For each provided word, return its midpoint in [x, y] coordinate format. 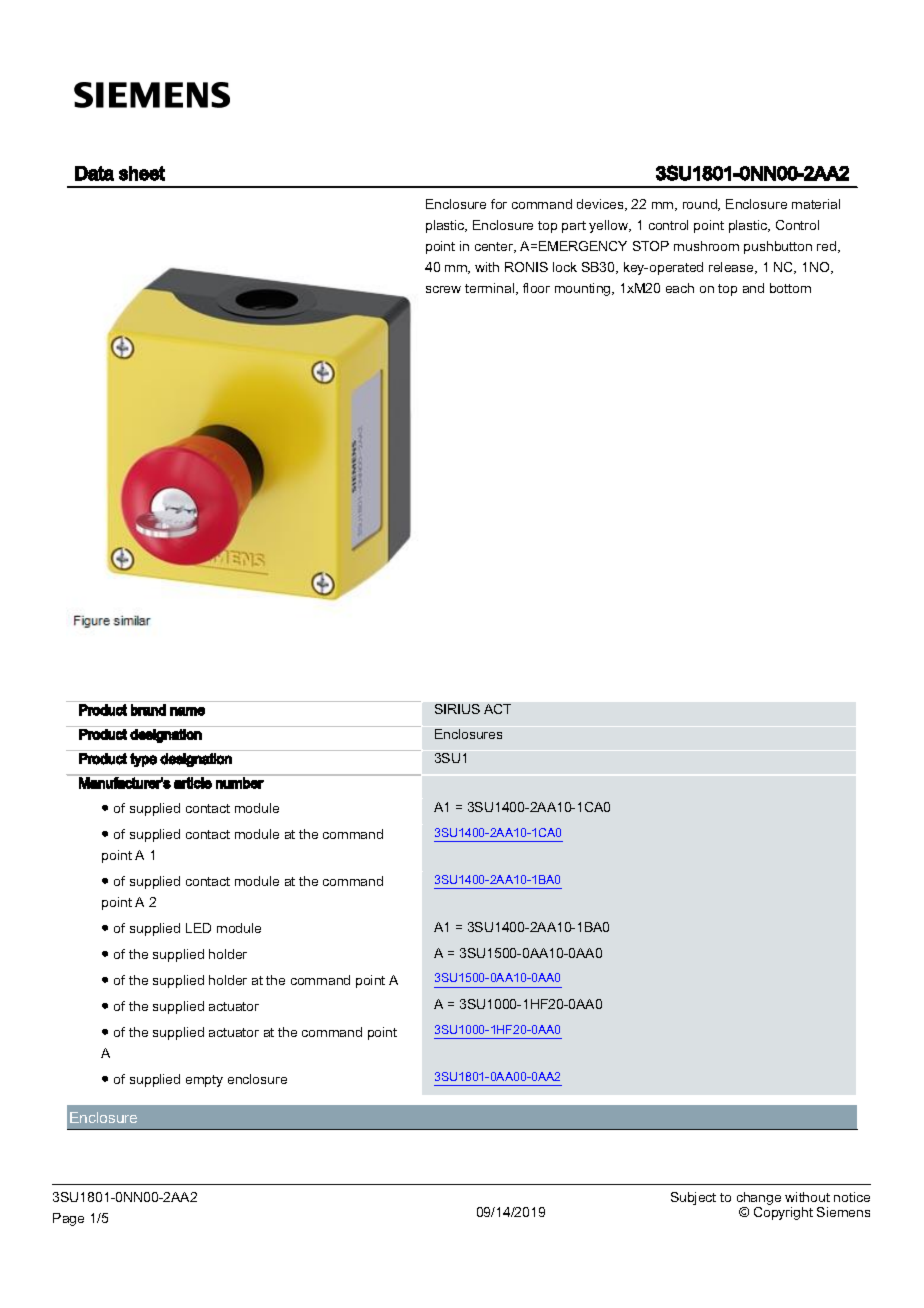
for [499, 204]
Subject [693, 1198]
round [701, 205]
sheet [142, 173]
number [239, 782]
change [759, 1200]
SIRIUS [457, 709]
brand [148, 710]
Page [68, 1219]
